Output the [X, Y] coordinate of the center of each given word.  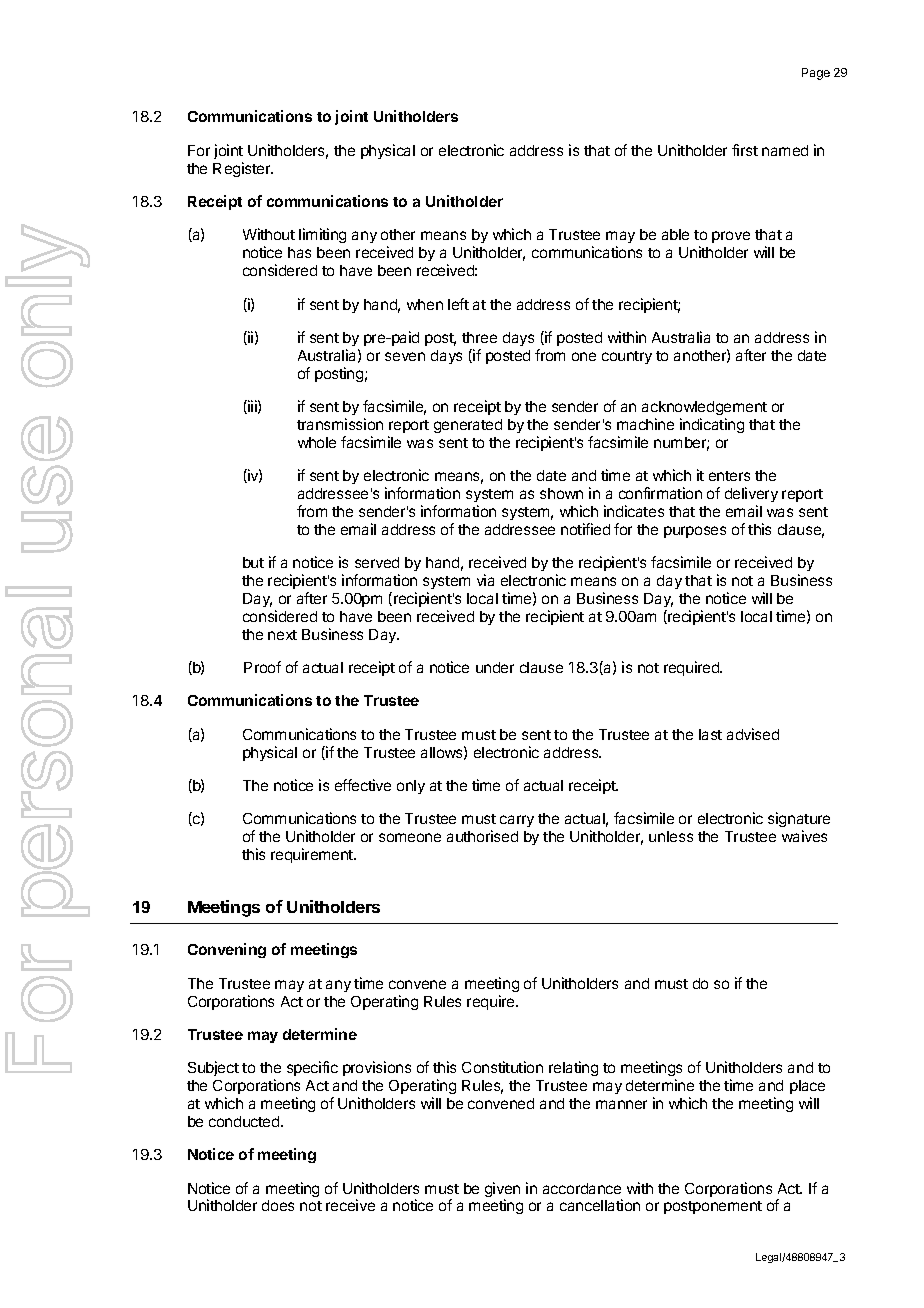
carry [517, 821]
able [675, 234]
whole [317, 442]
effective [363, 785]
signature [799, 821]
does [278, 1205]
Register [243, 169]
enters [729, 476]
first [745, 150]
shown [561, 493]
